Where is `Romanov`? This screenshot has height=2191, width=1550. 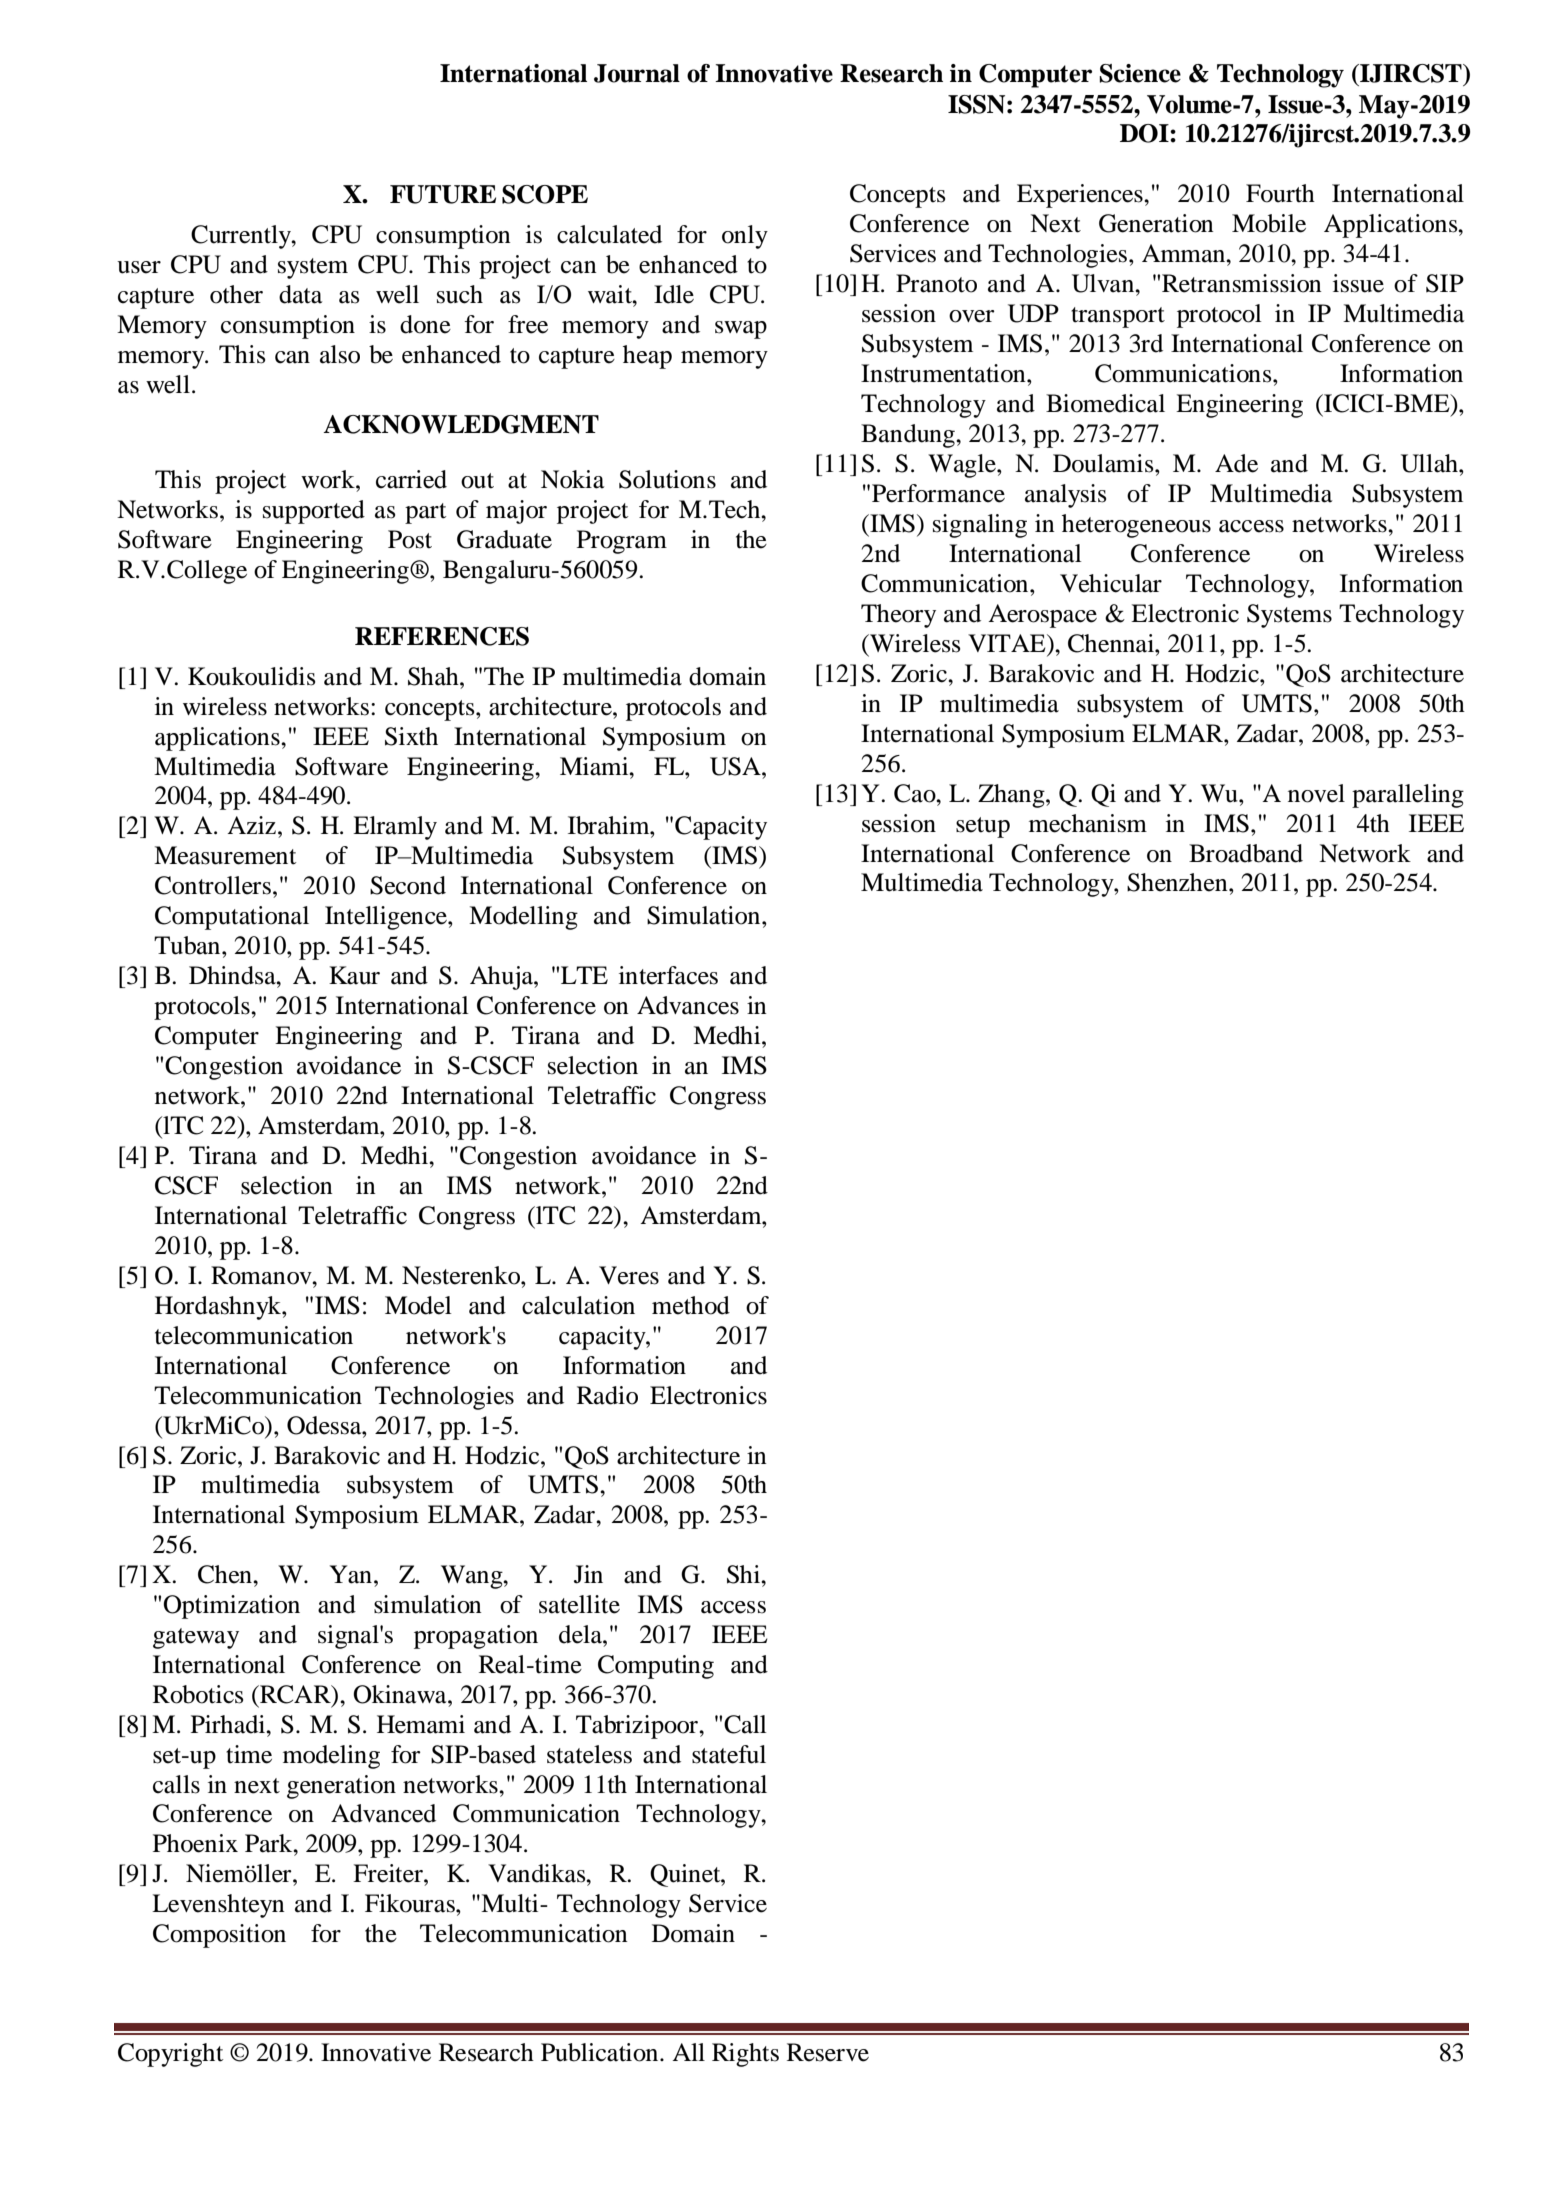 Romanov is located at coordinates (262, 1275).
